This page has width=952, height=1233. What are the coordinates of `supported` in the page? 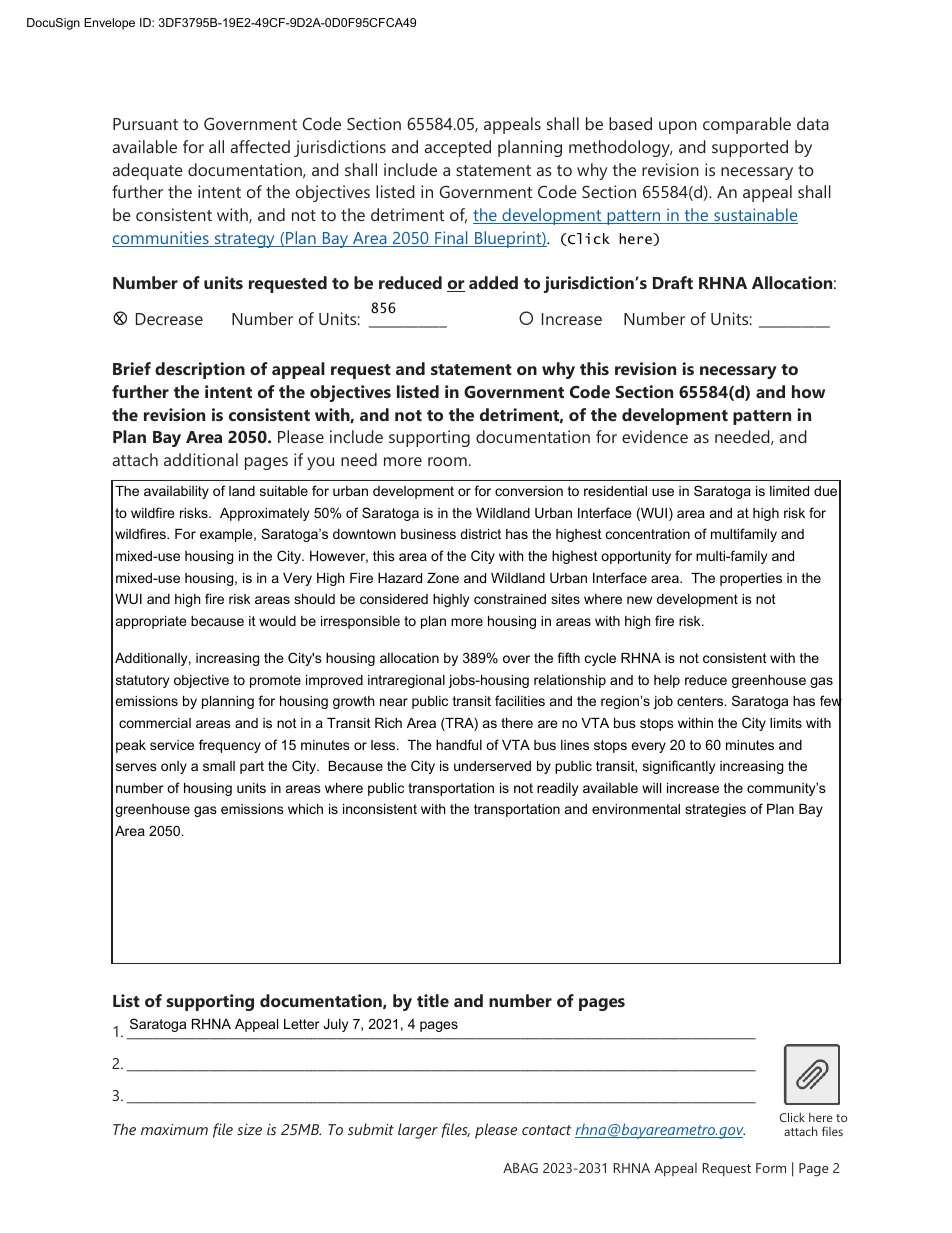 It's located at (750, 148).
